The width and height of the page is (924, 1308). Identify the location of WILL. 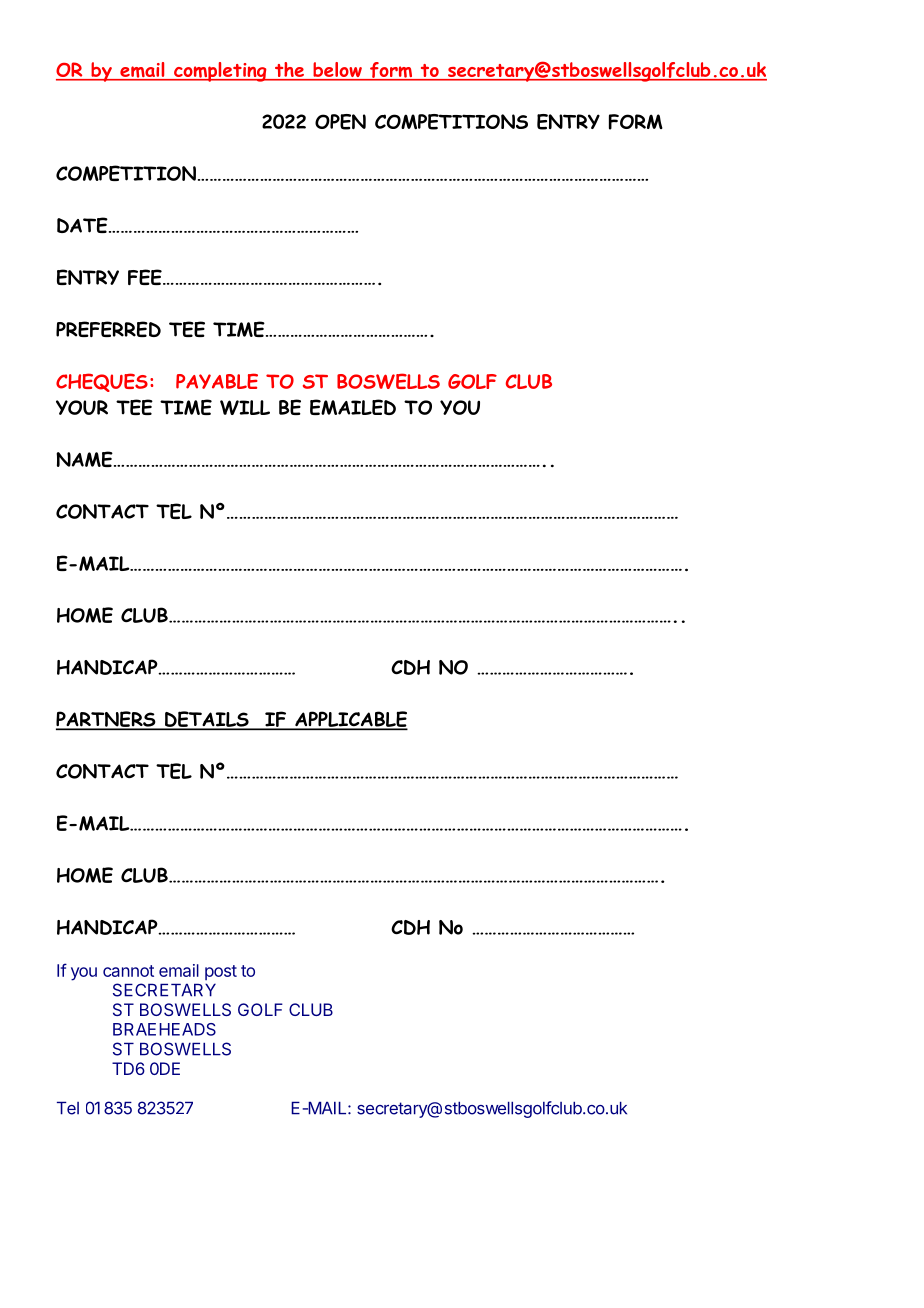
(245, 407).
